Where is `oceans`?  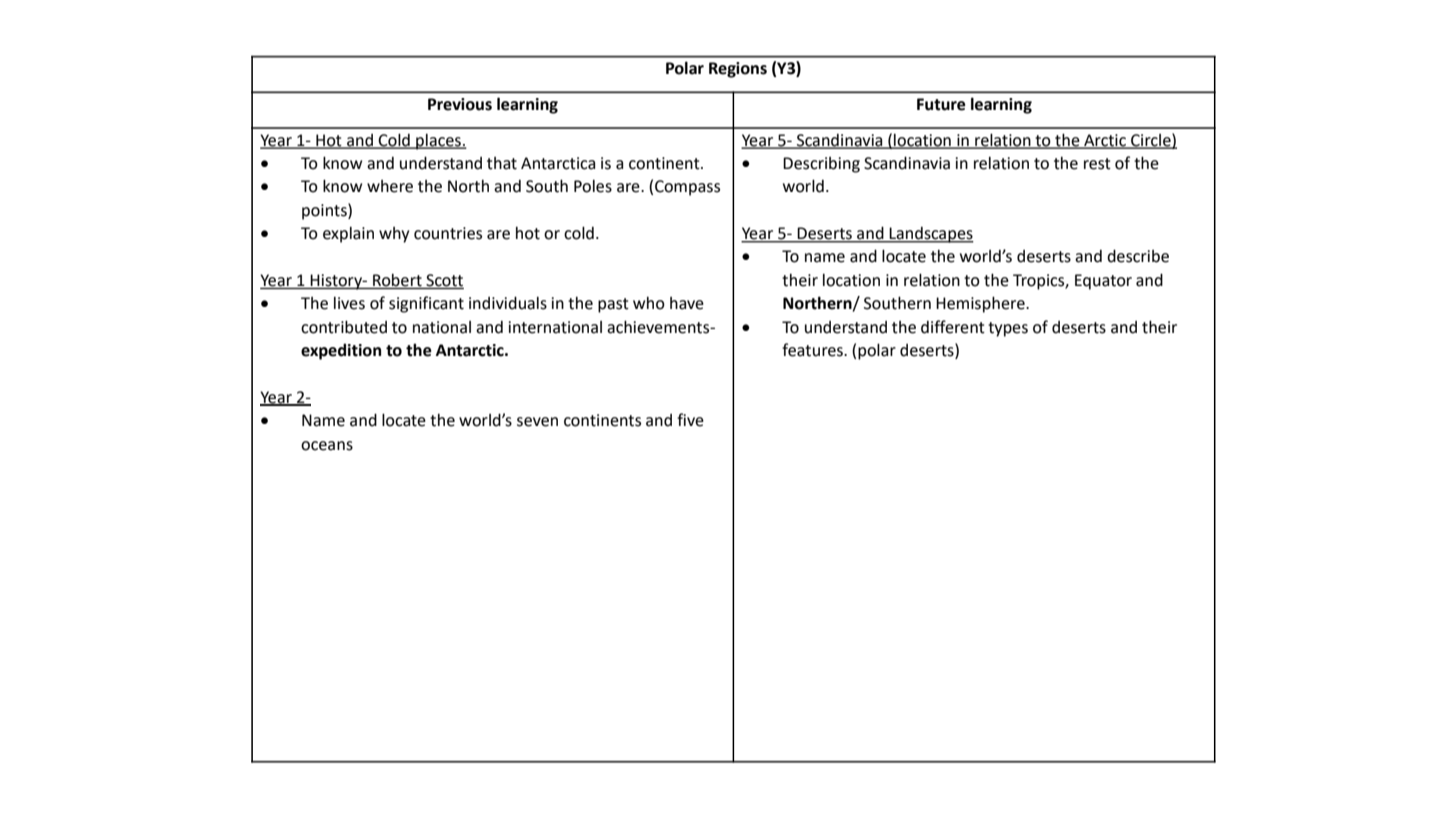
oceans is located at coordinates (327, 446).
